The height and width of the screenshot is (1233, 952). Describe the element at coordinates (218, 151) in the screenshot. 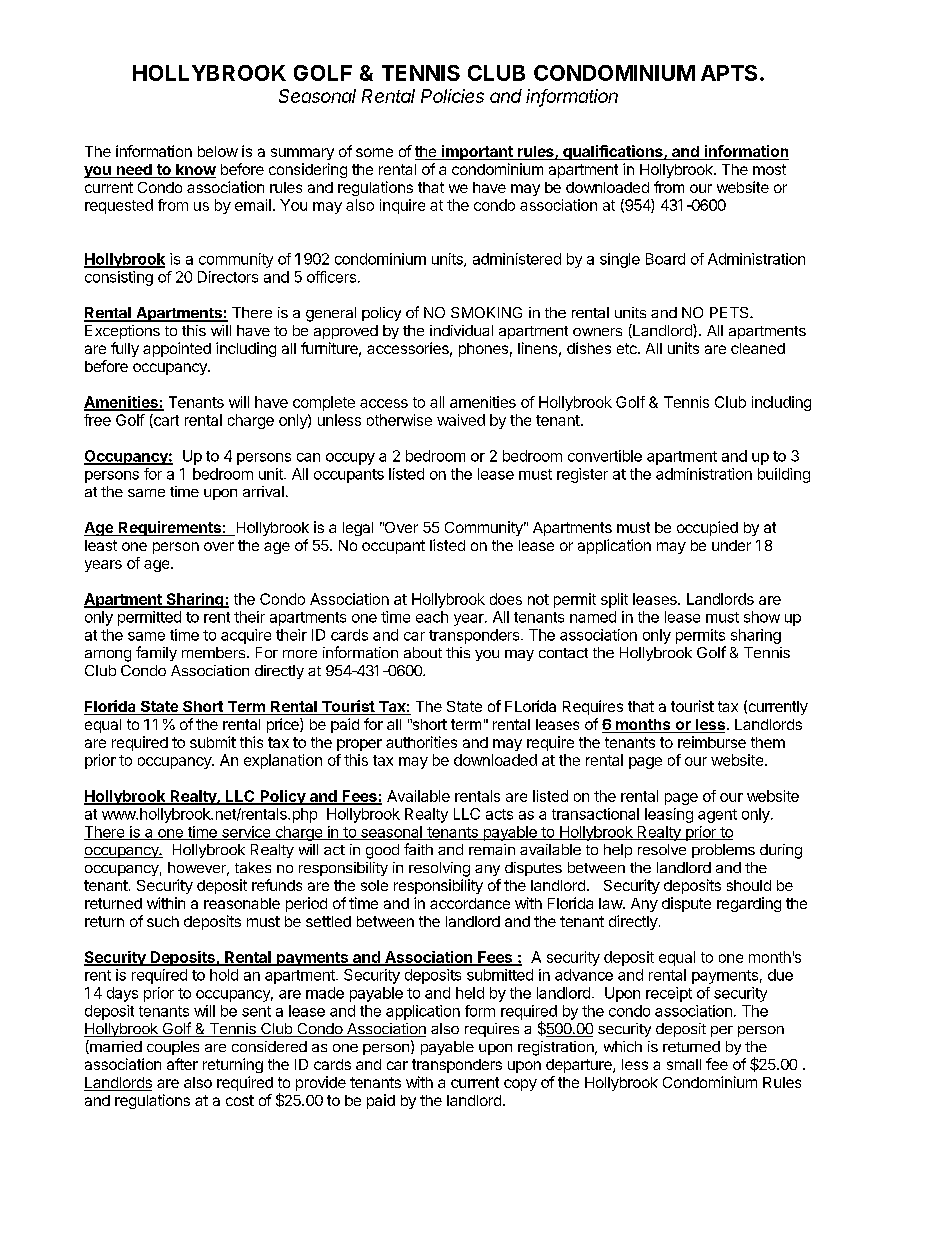

I see `below` at that location.
